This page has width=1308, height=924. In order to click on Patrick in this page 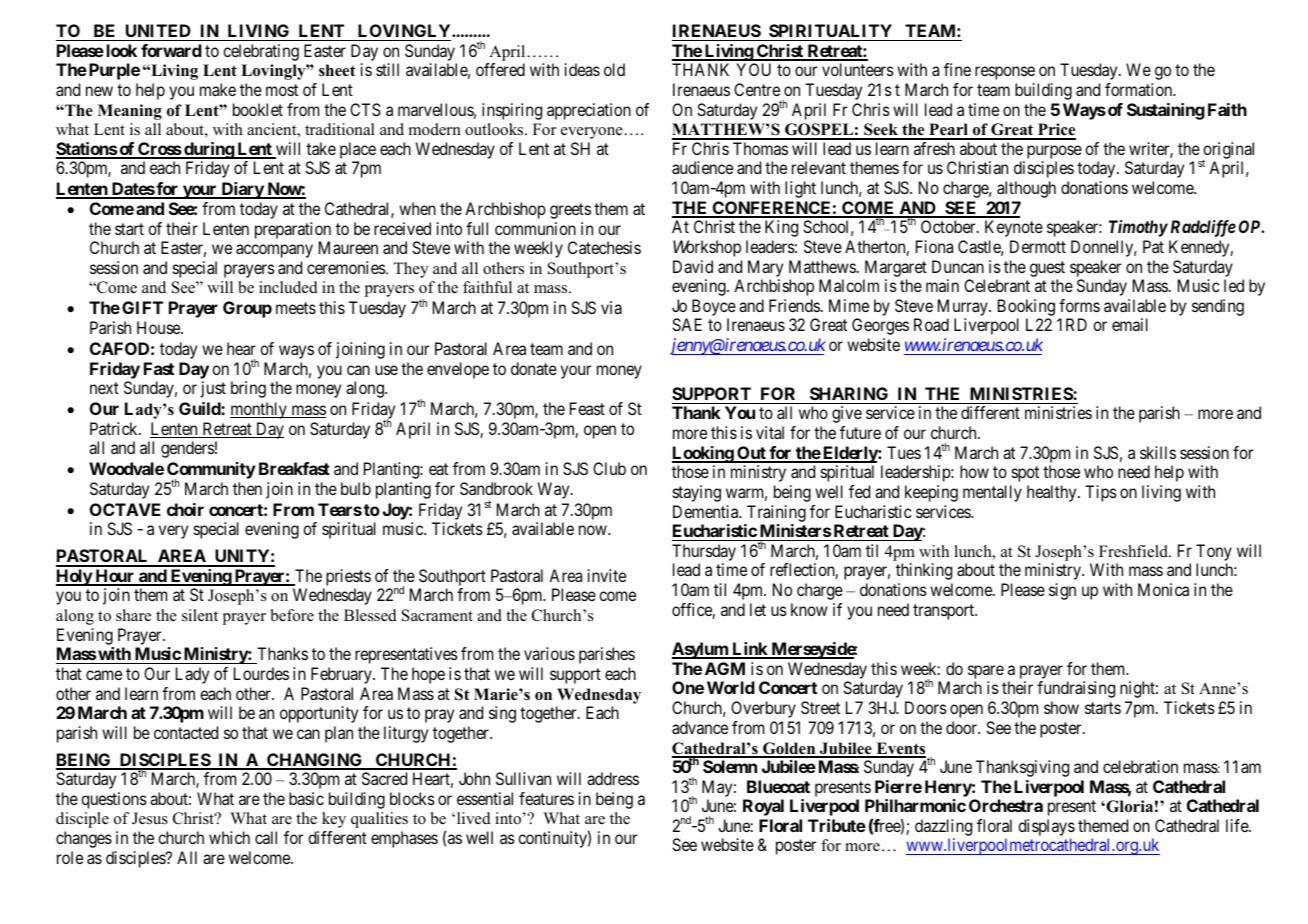, I will do `click(115, 428)`.
